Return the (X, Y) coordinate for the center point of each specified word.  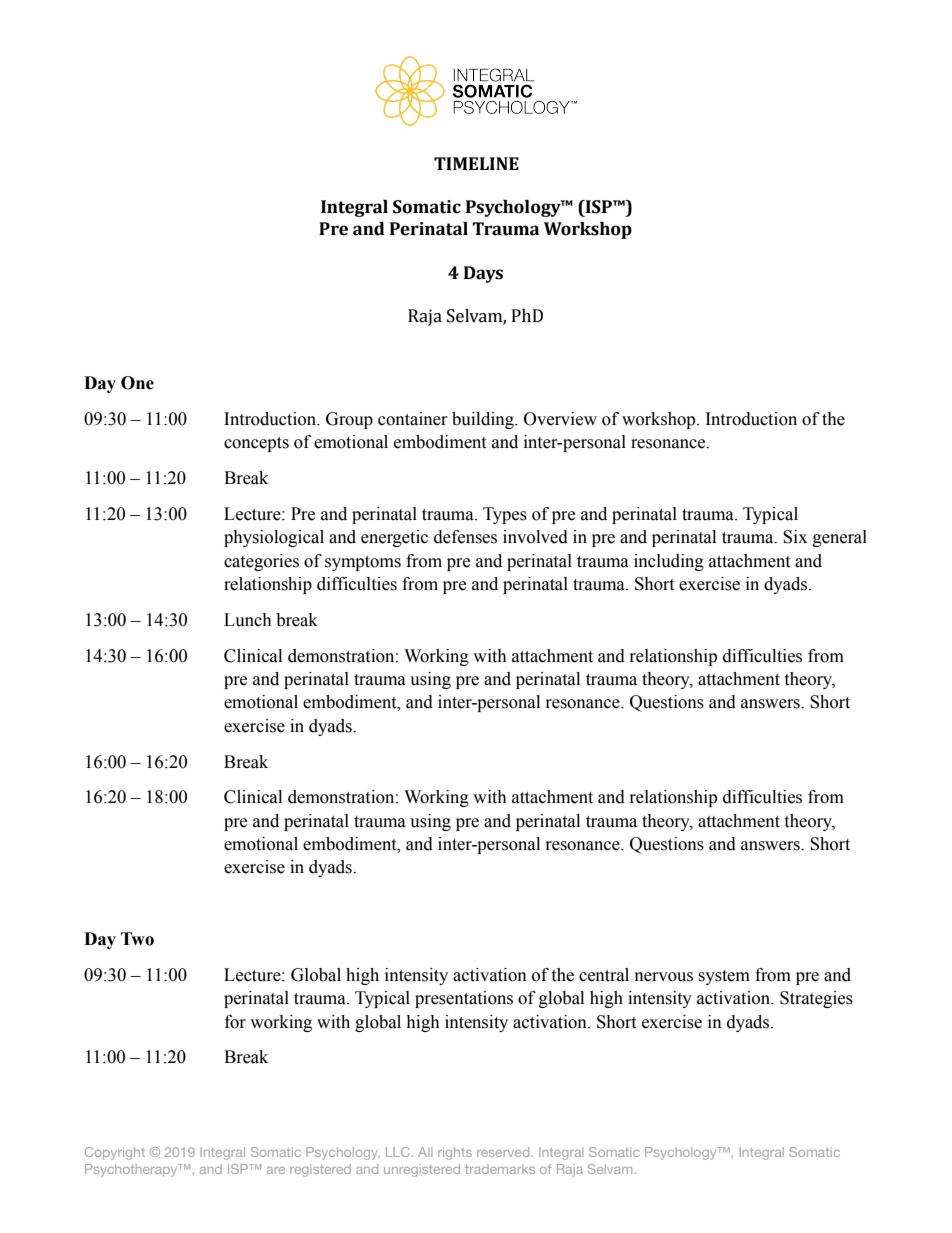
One (137, 383)
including (669, 562)
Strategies (816, 999)
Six (795, 537)
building (484, 420)
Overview (560, 419)
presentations (464, 999)
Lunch (248, 620)
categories (261, 562)
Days (483, 274)
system (724, 977)
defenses (465, 537)
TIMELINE (476, 163)
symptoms (363, 563)
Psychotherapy (132, 1170)
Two (137, 939)
